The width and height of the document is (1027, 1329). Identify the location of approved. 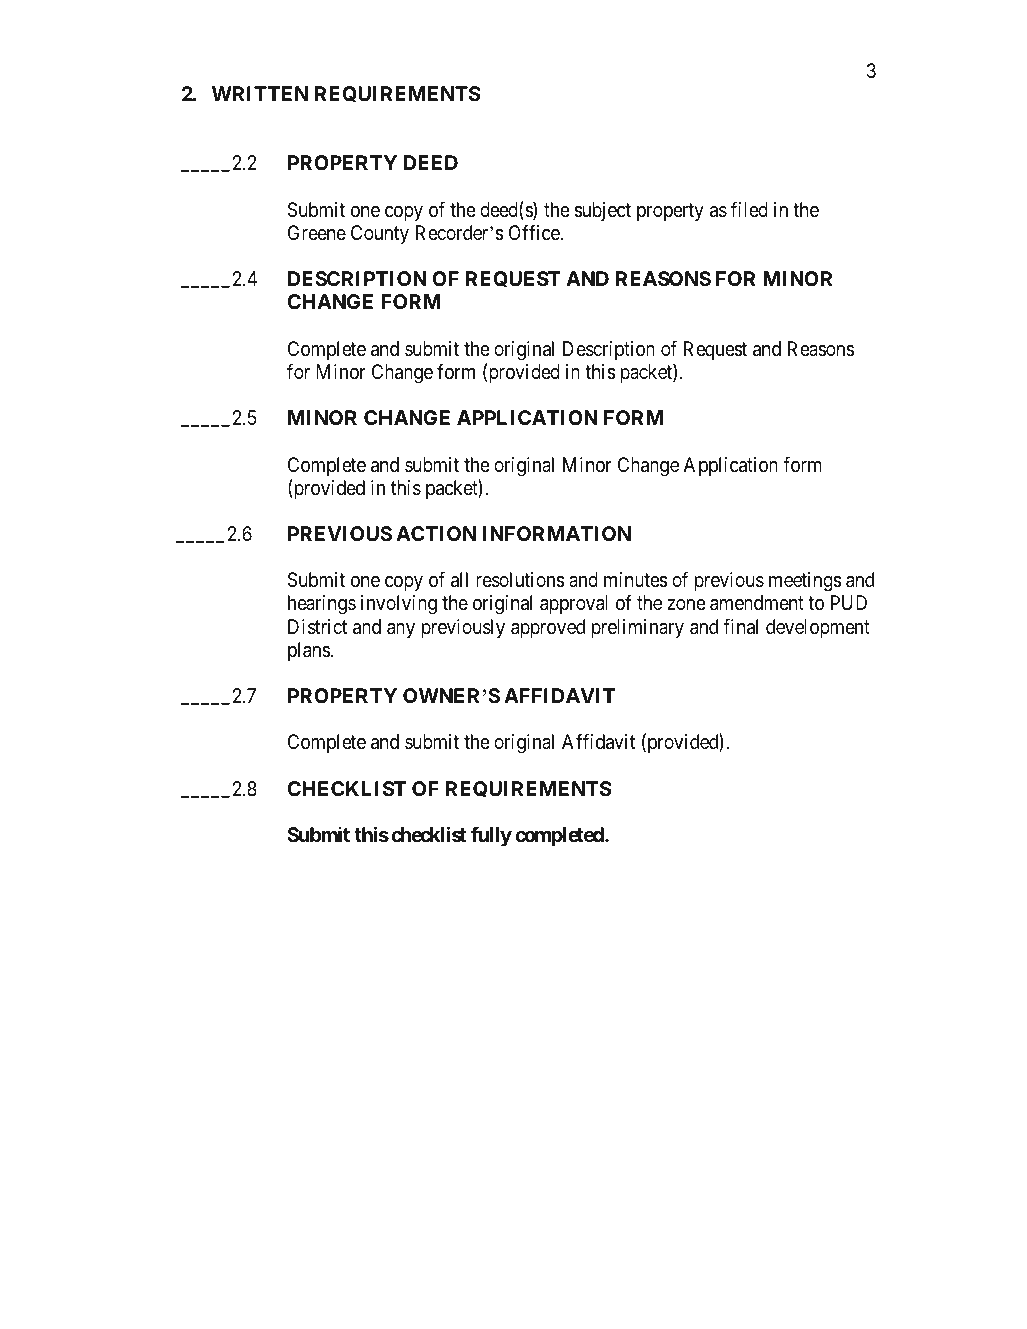
(548, 628).
